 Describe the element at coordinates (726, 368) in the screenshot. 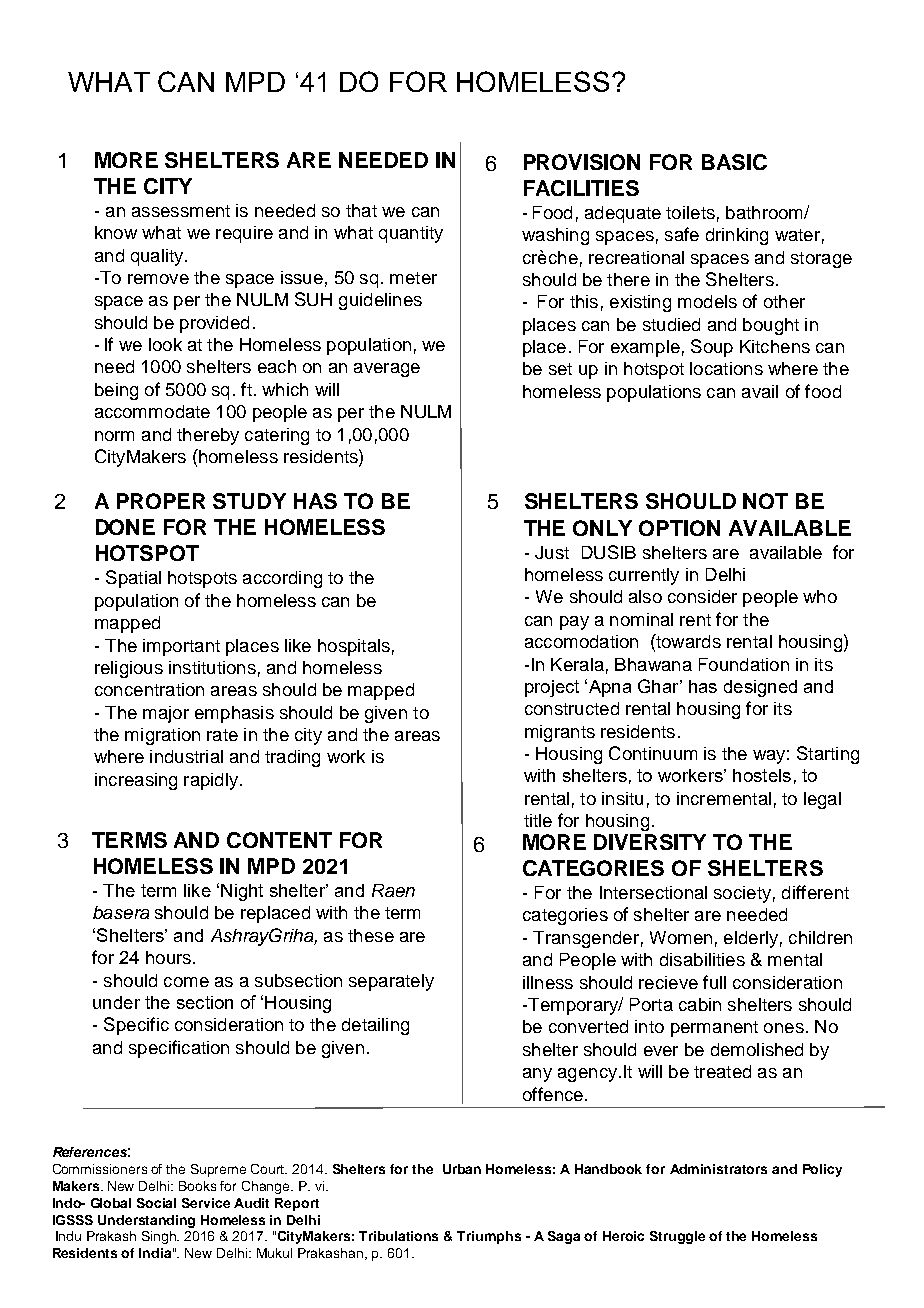

I see `locations` at that location.
